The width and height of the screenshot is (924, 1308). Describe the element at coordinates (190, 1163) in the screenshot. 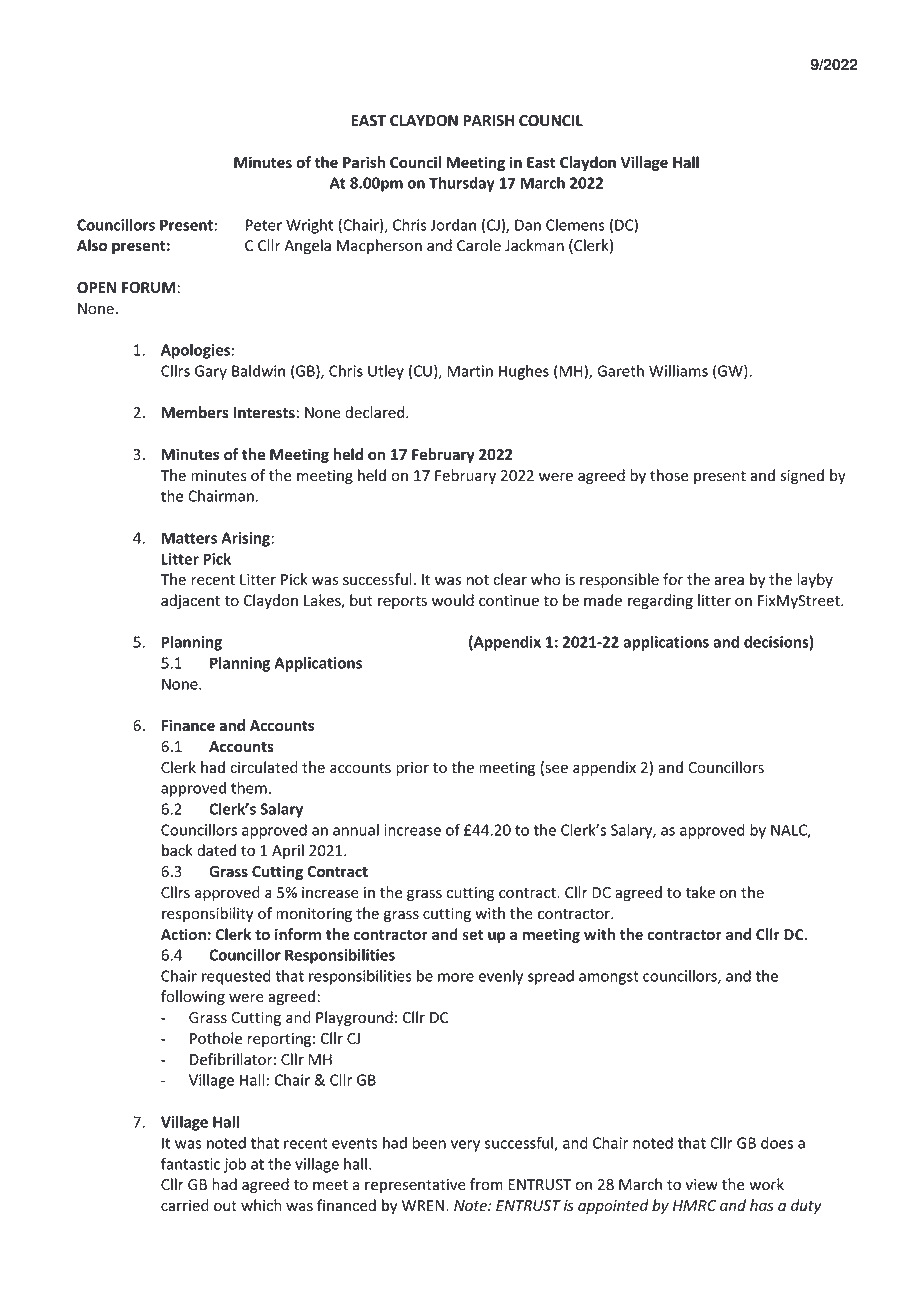

I see `fantastic` at that location.
